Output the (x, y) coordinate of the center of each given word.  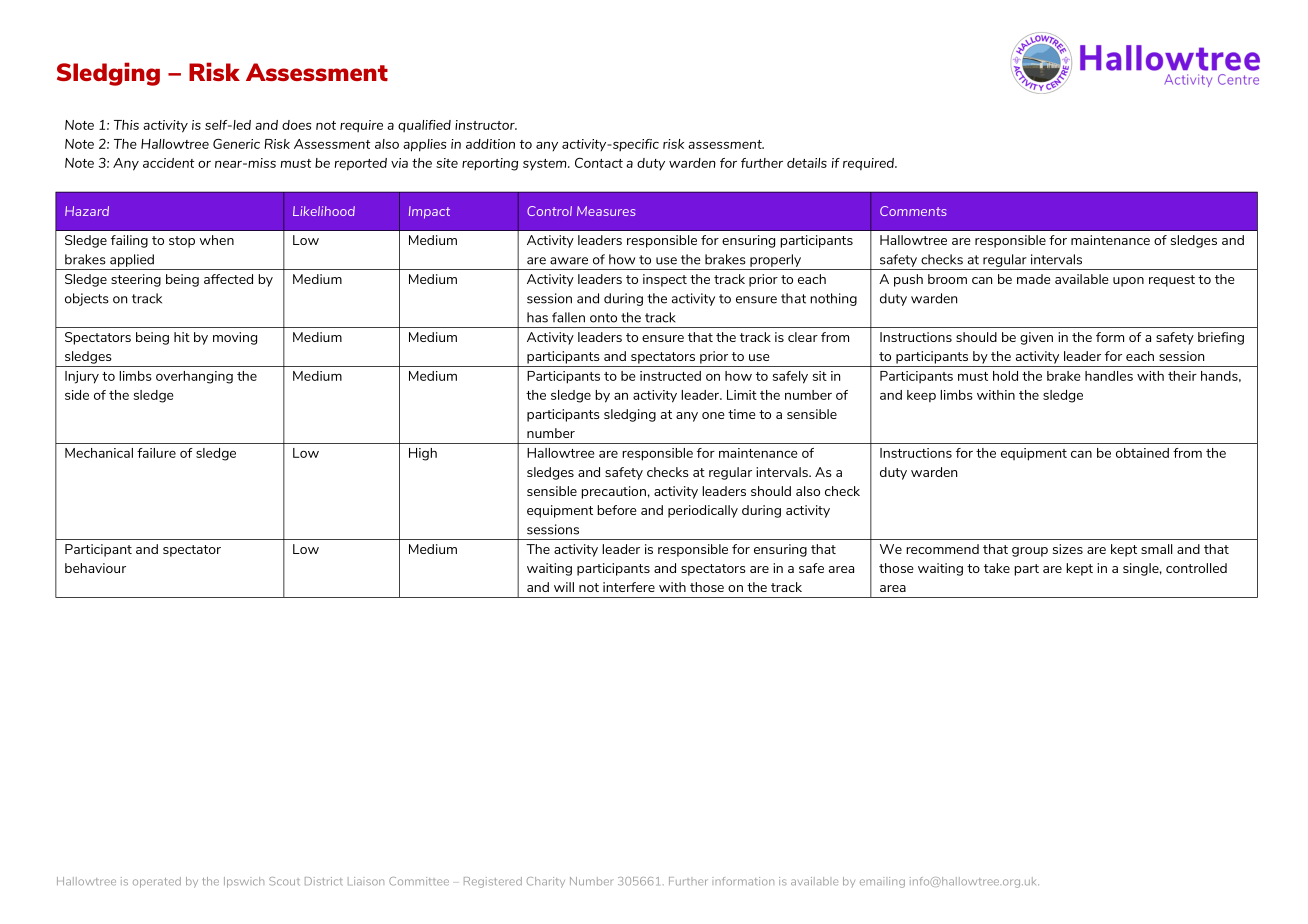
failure (156, 453)
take (997, 568)
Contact (599, 163)
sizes (1068, 549)
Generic (236, 143)
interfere (629, 587)
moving (235, 338)
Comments (913, 211)
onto (603, 318)
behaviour (95, 568)
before (617, 510)
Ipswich (244, 882)
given (1036, 338)
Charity (546, 882)
